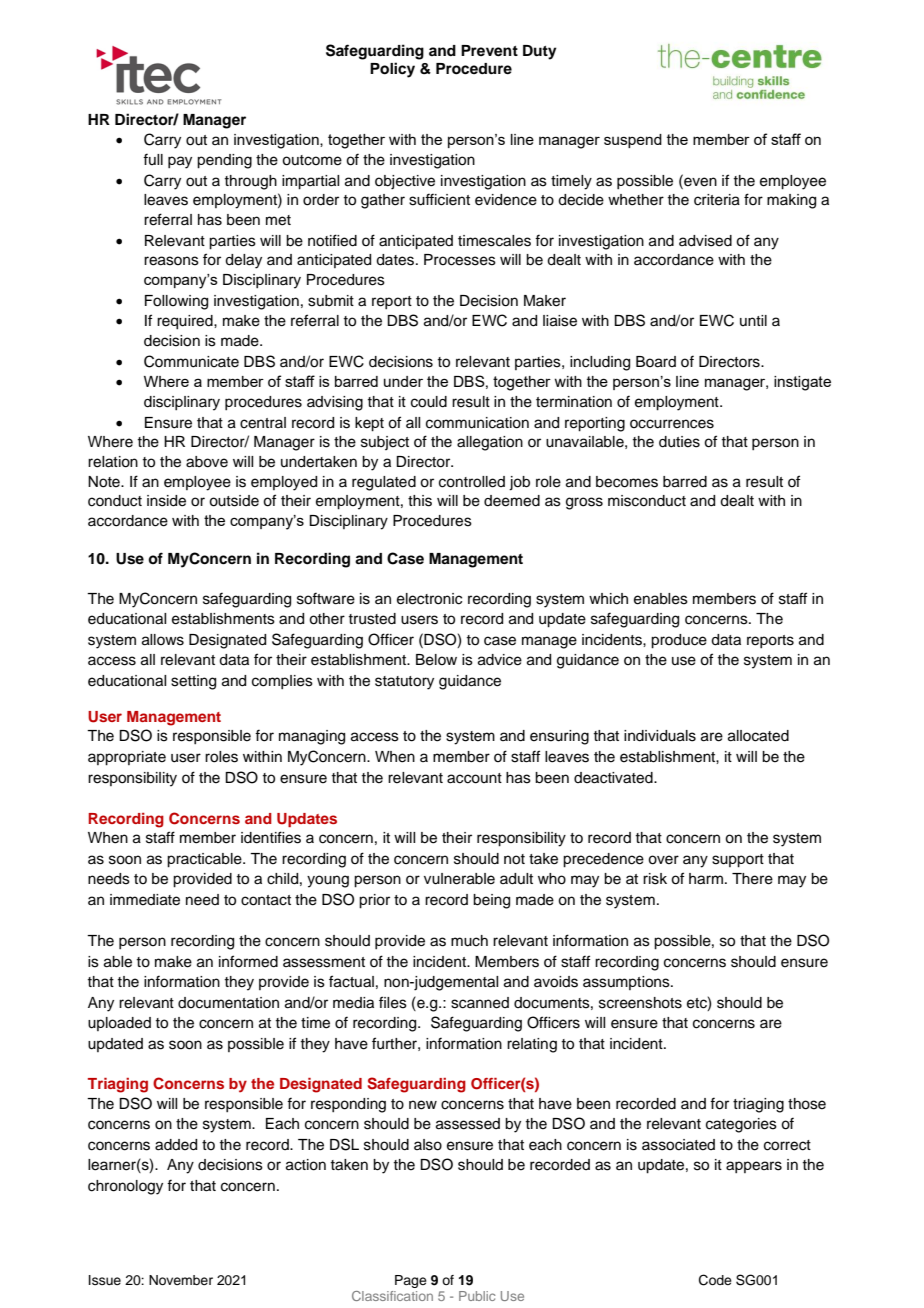  What do you see at coordinates (181, 1280) in the document?
I see `November` at bounding box center [181, 1280].
